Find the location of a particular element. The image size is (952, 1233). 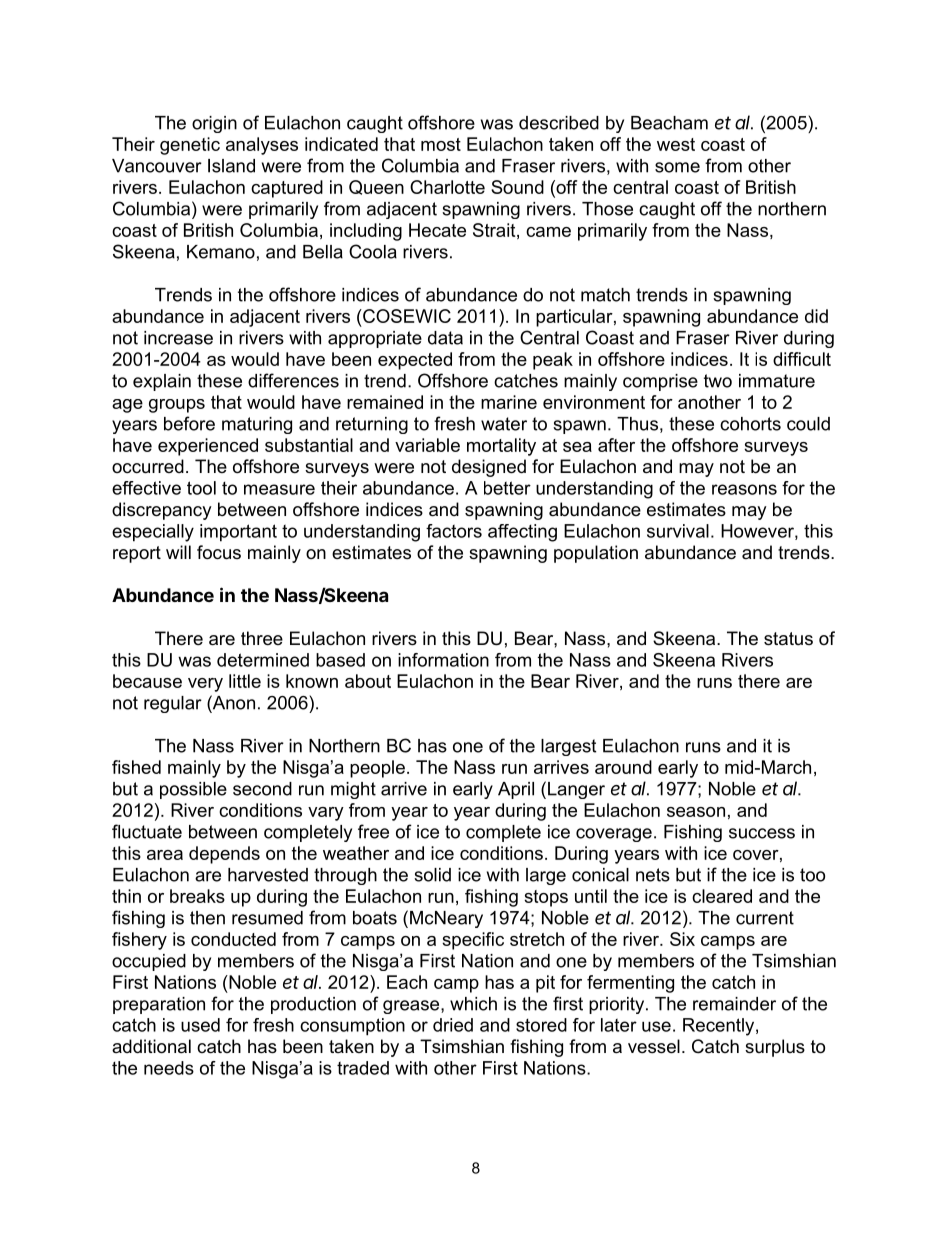

possible is located at coordinates (193, 790).
